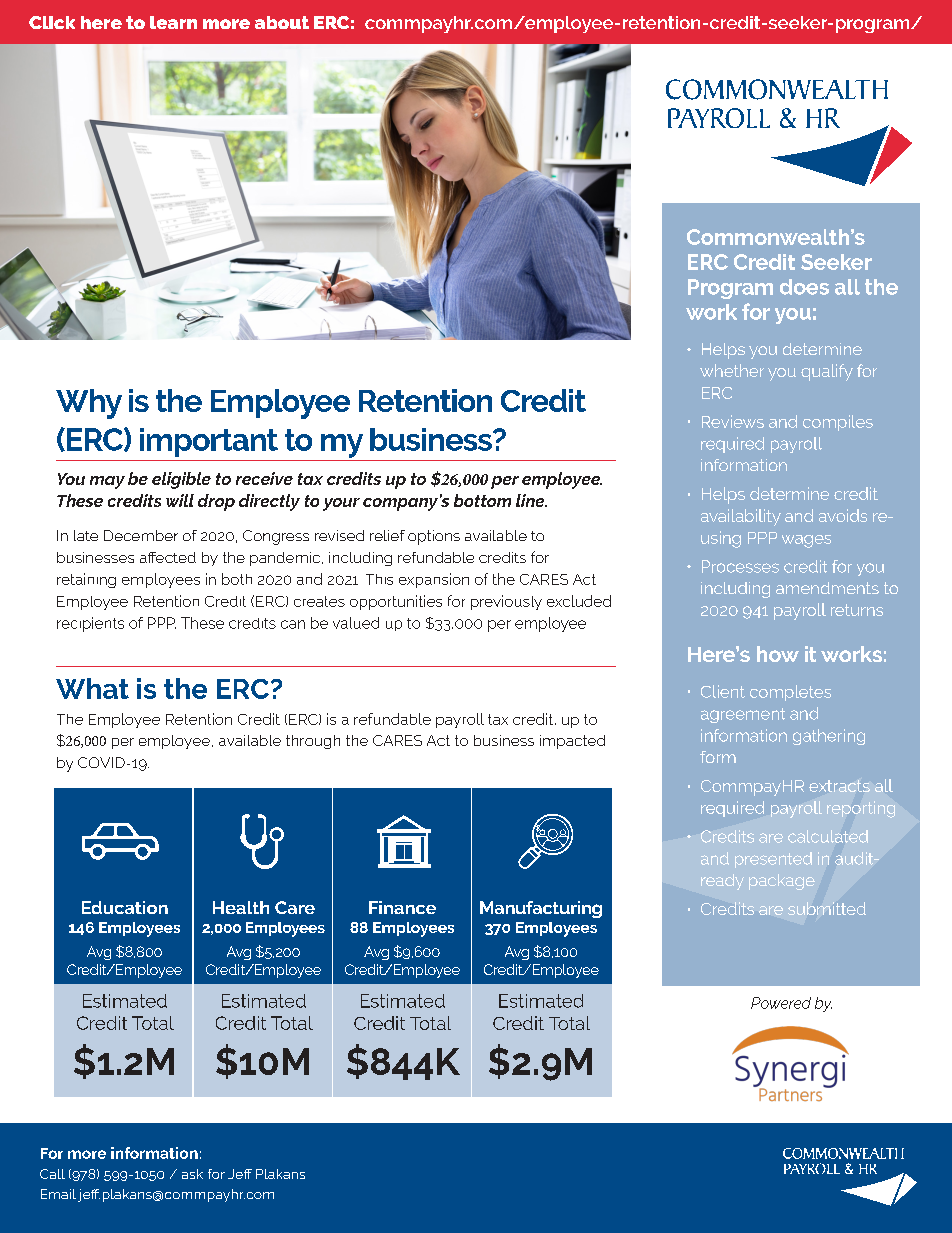 The height and width of the screenshot is (1233, 952). What do you see at coordinates (192, 1174) in the screenshot?
I see `ask` at bounding box center [192, 1174].
